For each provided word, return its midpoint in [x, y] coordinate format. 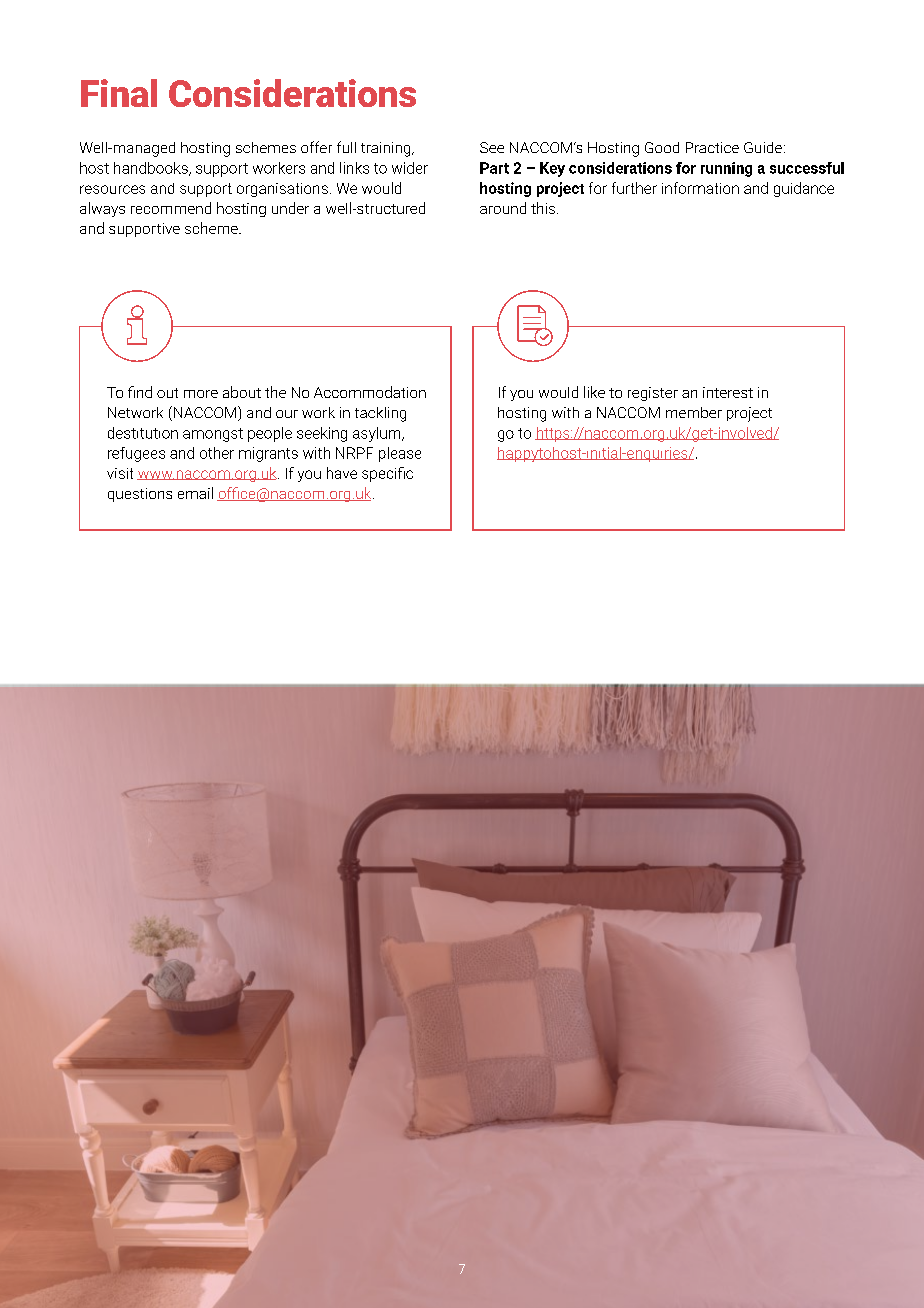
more [201, 394]
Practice [712, 147]
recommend [171, 208]
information [700, 188]
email [195, 493]
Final [119, 93]
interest [728, 392]
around [503, 208]
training [387, 149]
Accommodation [370, 392]
